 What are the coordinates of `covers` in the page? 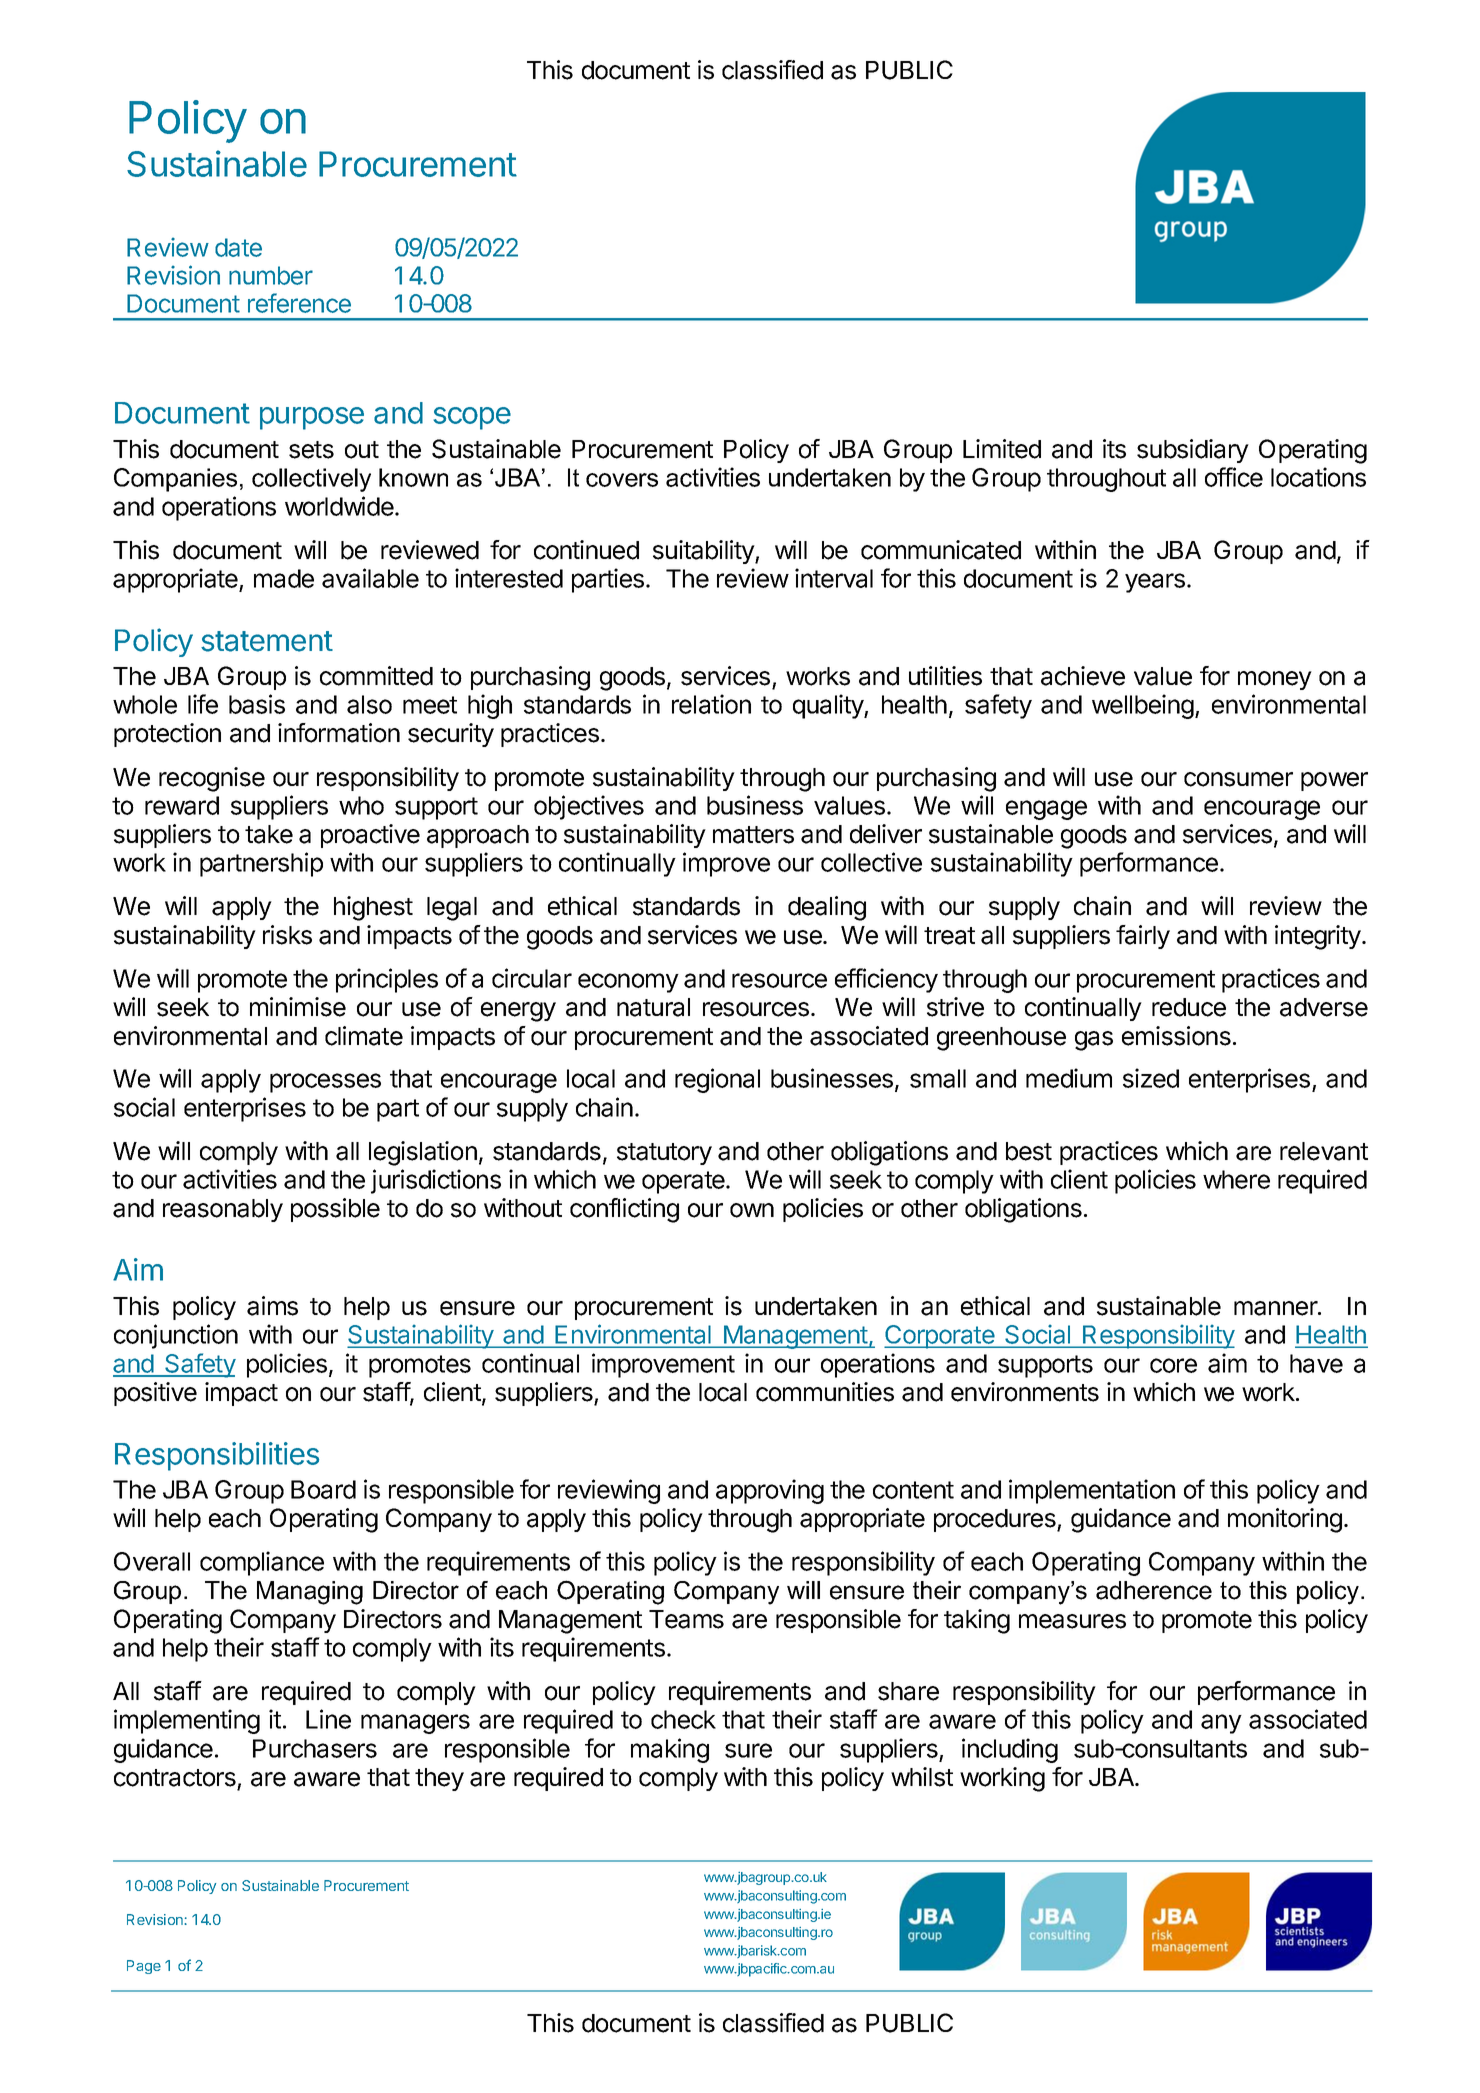 It's located at (622, 480).
